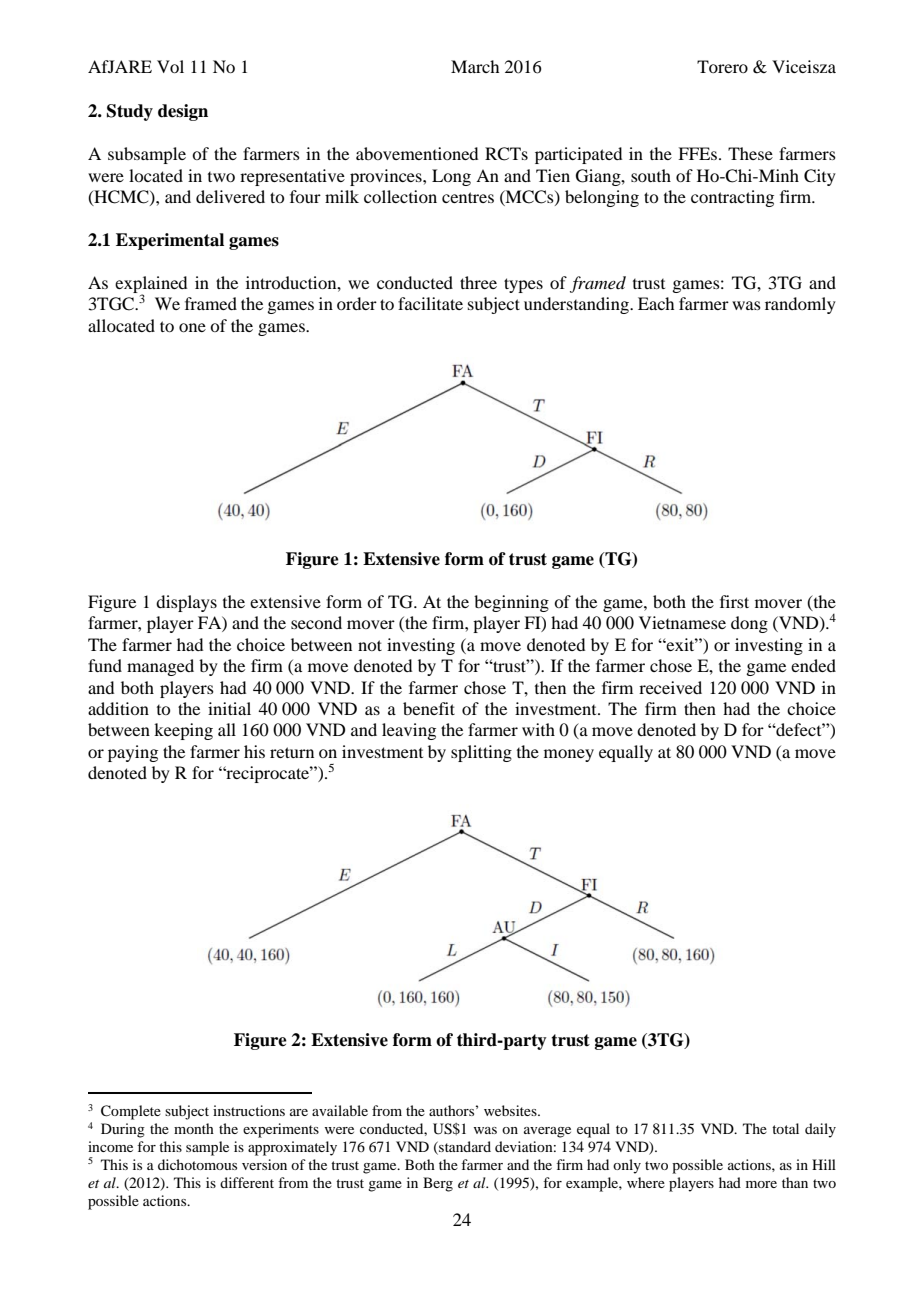 This page has width=924, height=1308. What do you see at coordinates (430, 303) in the page?
I see `facilitate` at bounding box center [430, 303].
